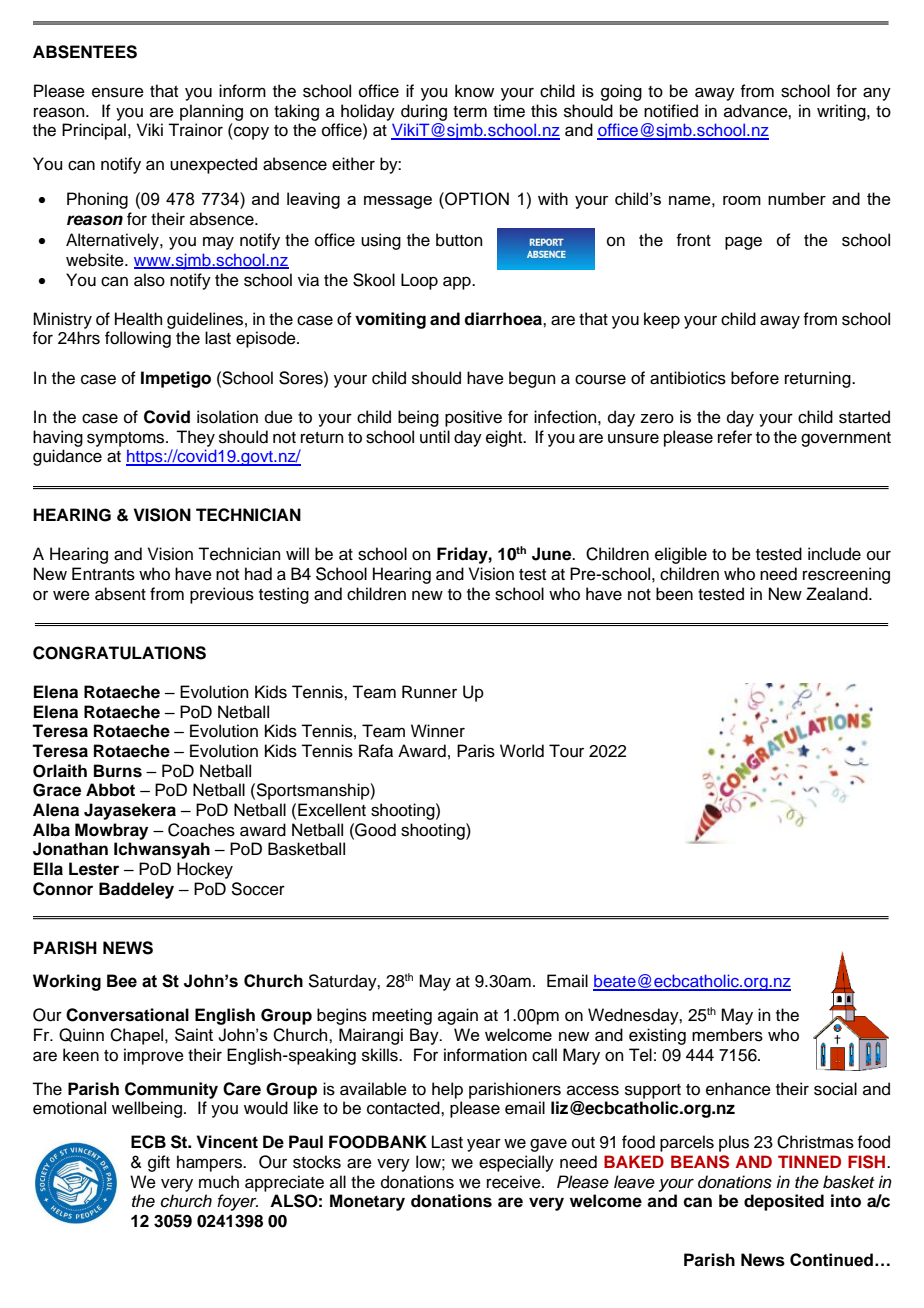 The image size is (924, 1308). I want to click on deposited, so click(784, 1202).
